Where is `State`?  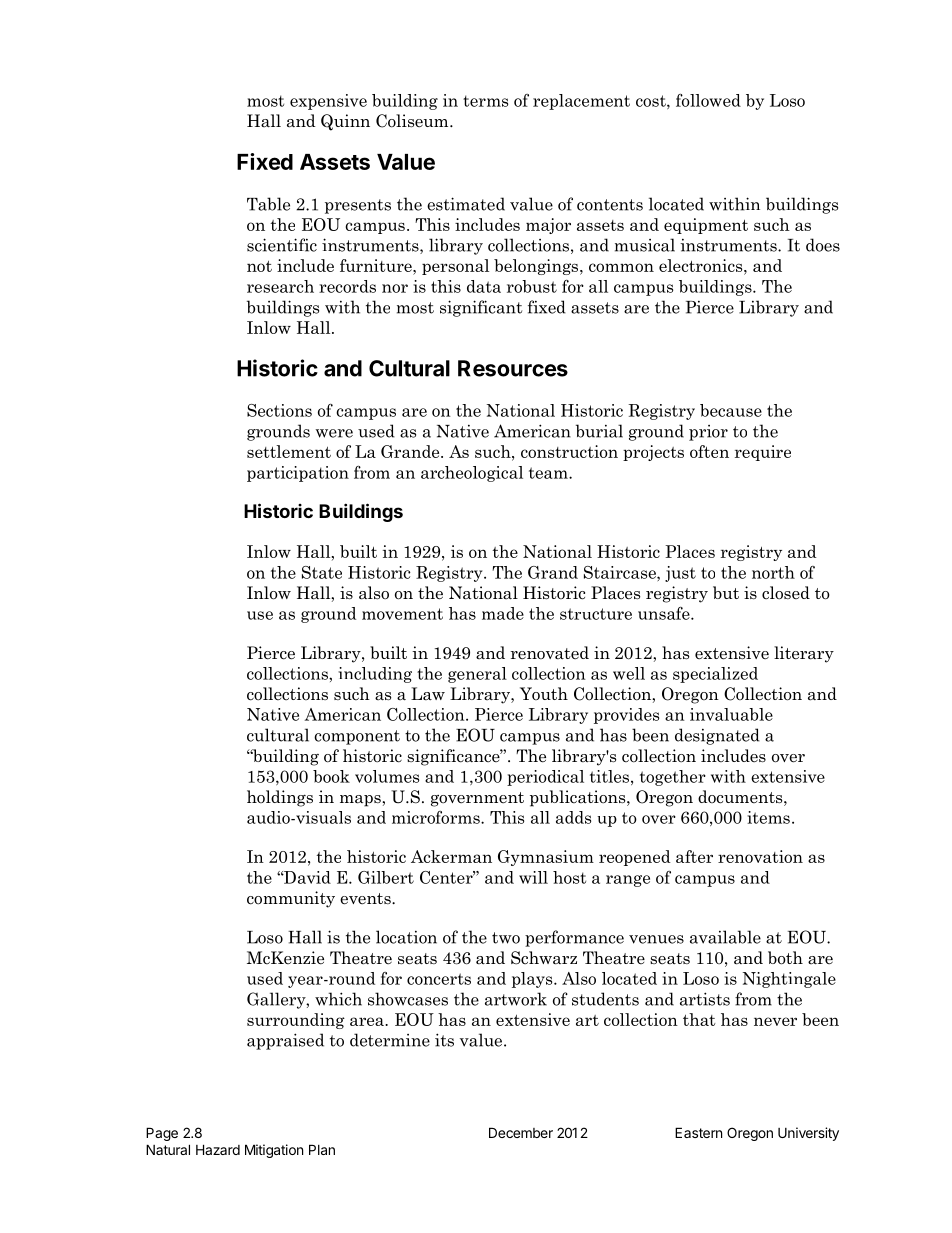 State is located at coordinates (322, 572).
